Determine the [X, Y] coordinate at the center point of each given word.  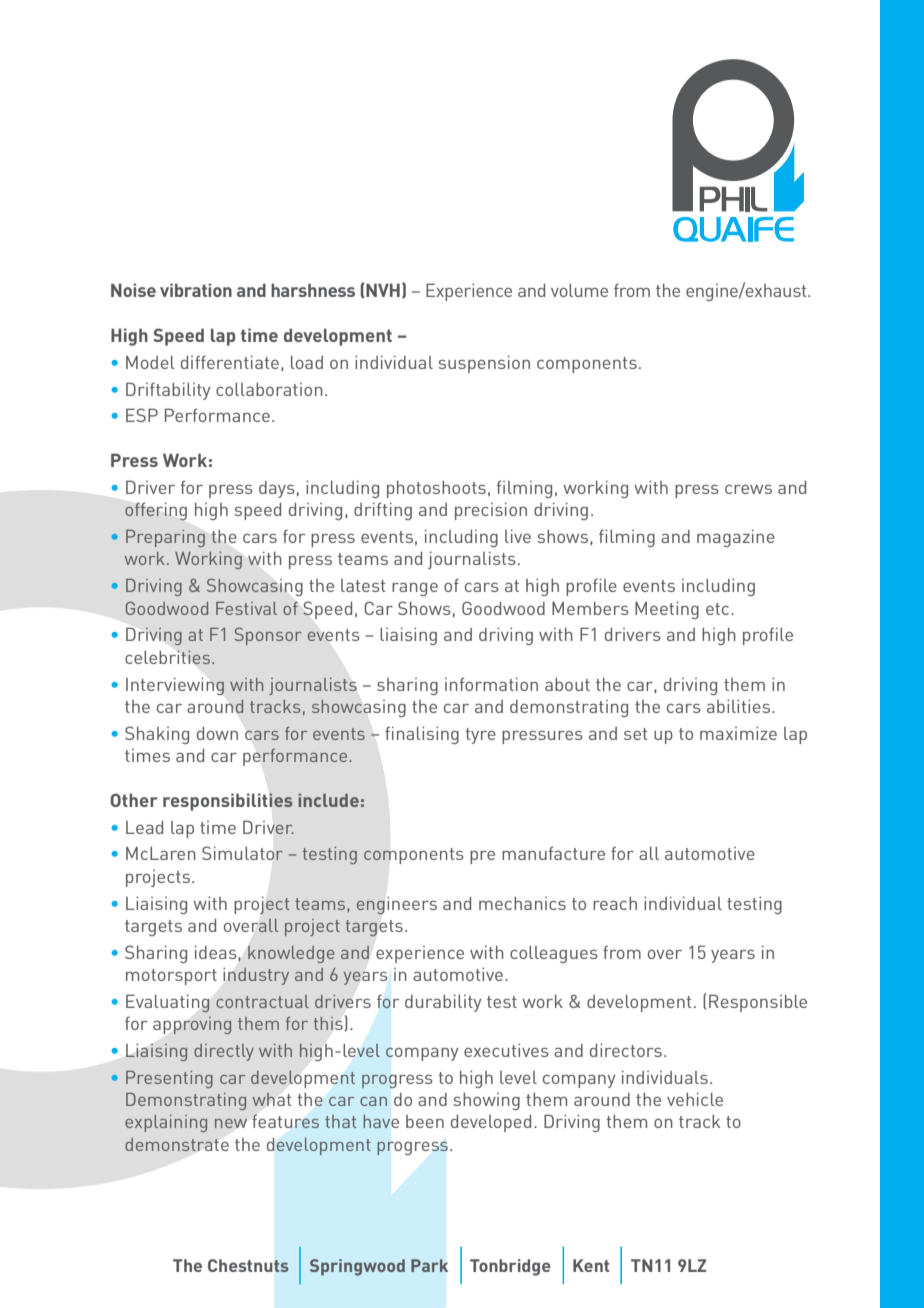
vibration [196, 290]
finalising [422, 735]
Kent [591, 1265]
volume [579, 290]
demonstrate [177, 1144]
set [636, 734]
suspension [484, 364]
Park [429, 1265]
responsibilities [228, 802]
